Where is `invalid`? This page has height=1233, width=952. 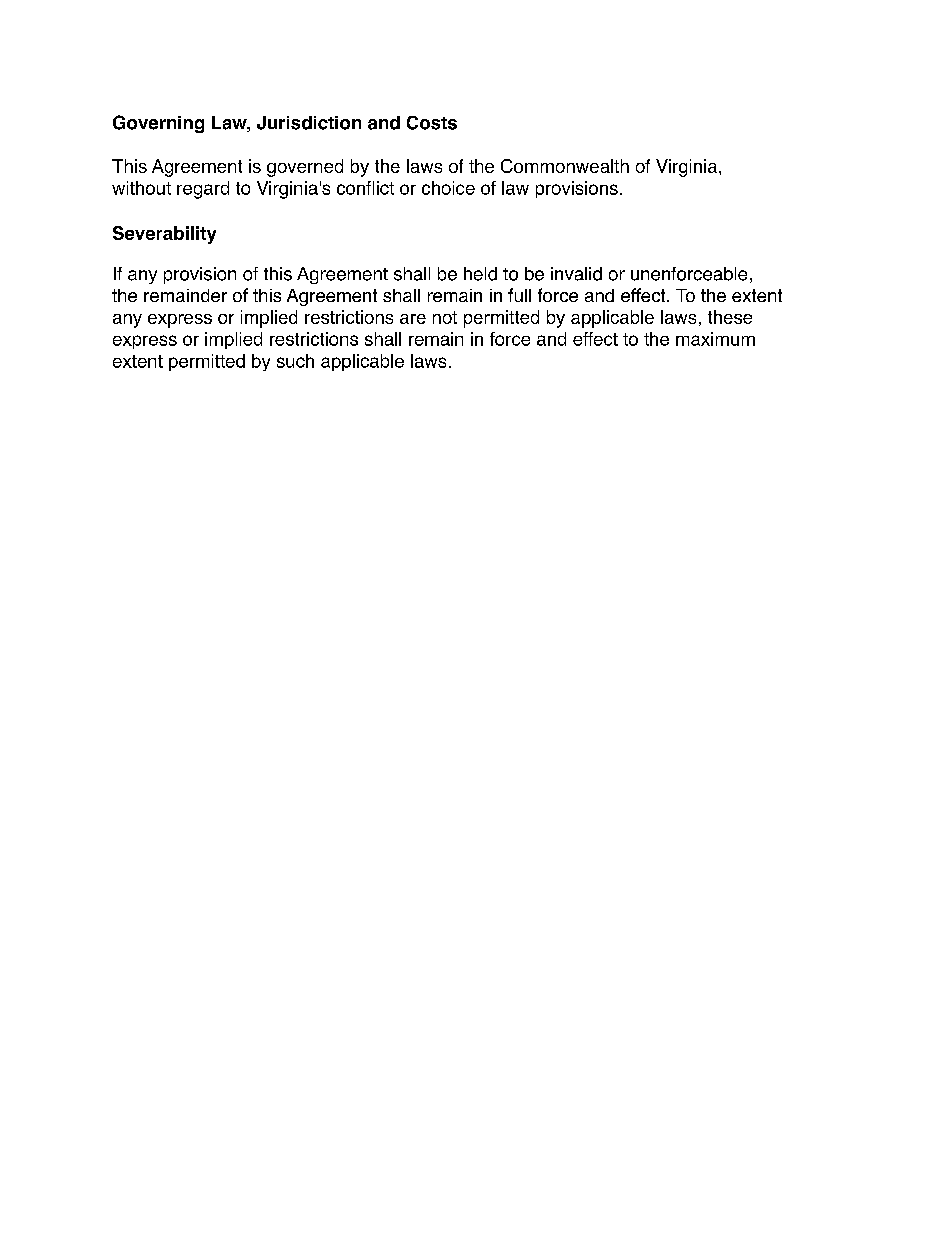 invalid is located at coordinates (576, 274).
